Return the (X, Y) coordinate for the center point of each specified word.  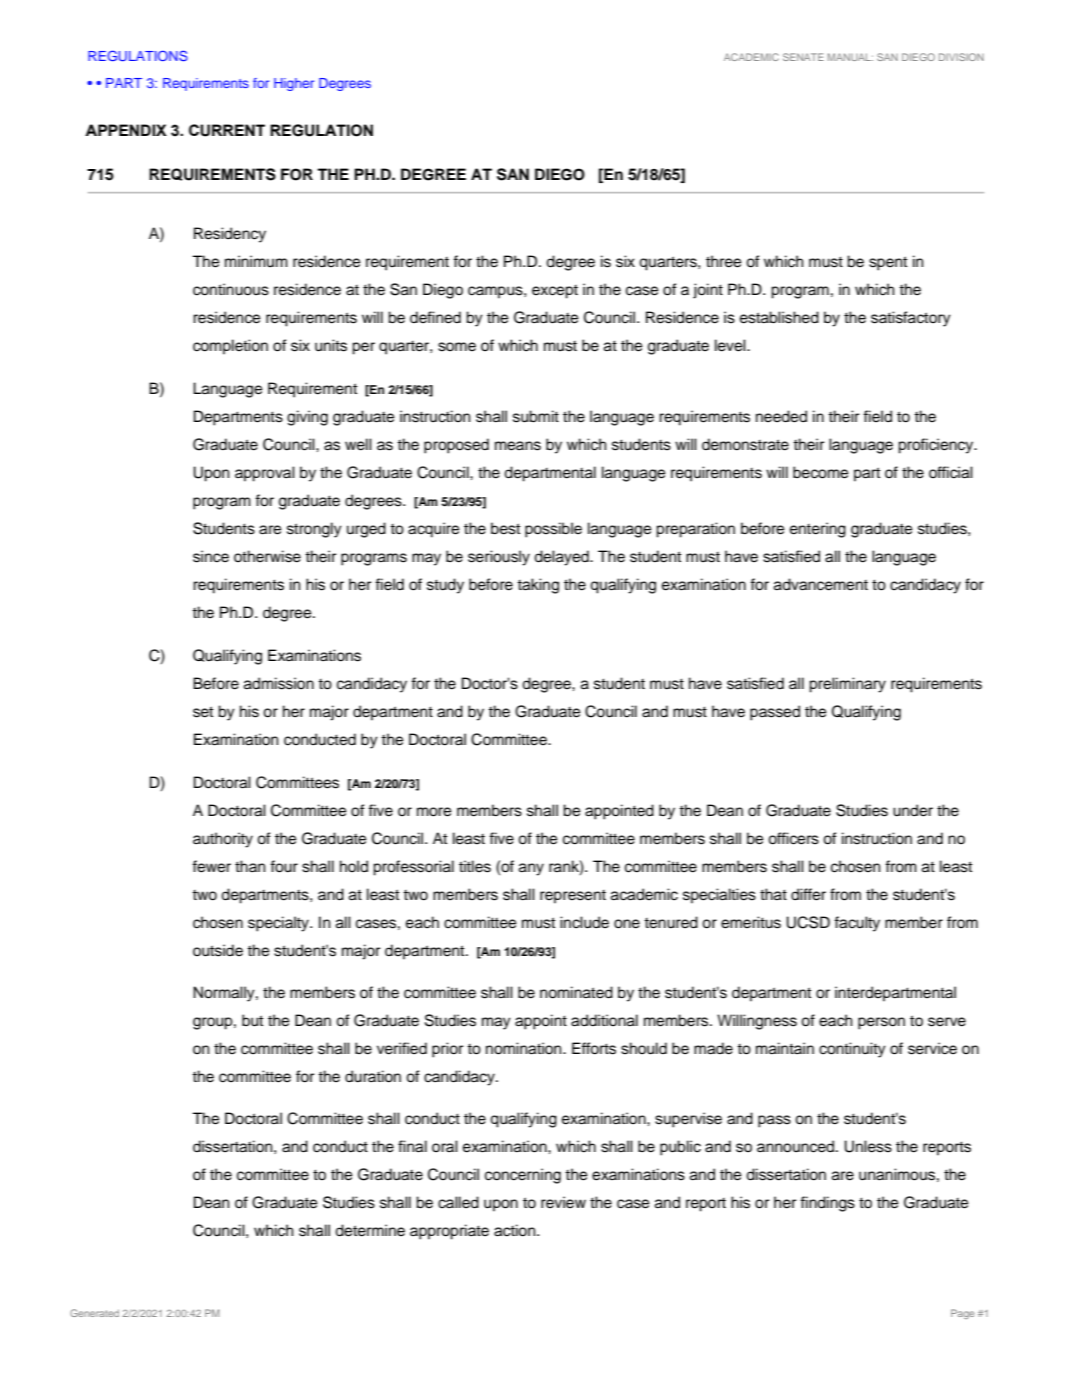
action (516, 1230)
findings (827, 1204)
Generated (94, 1313)
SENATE (803, 57)
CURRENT (227, 130)
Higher (294, 84)
